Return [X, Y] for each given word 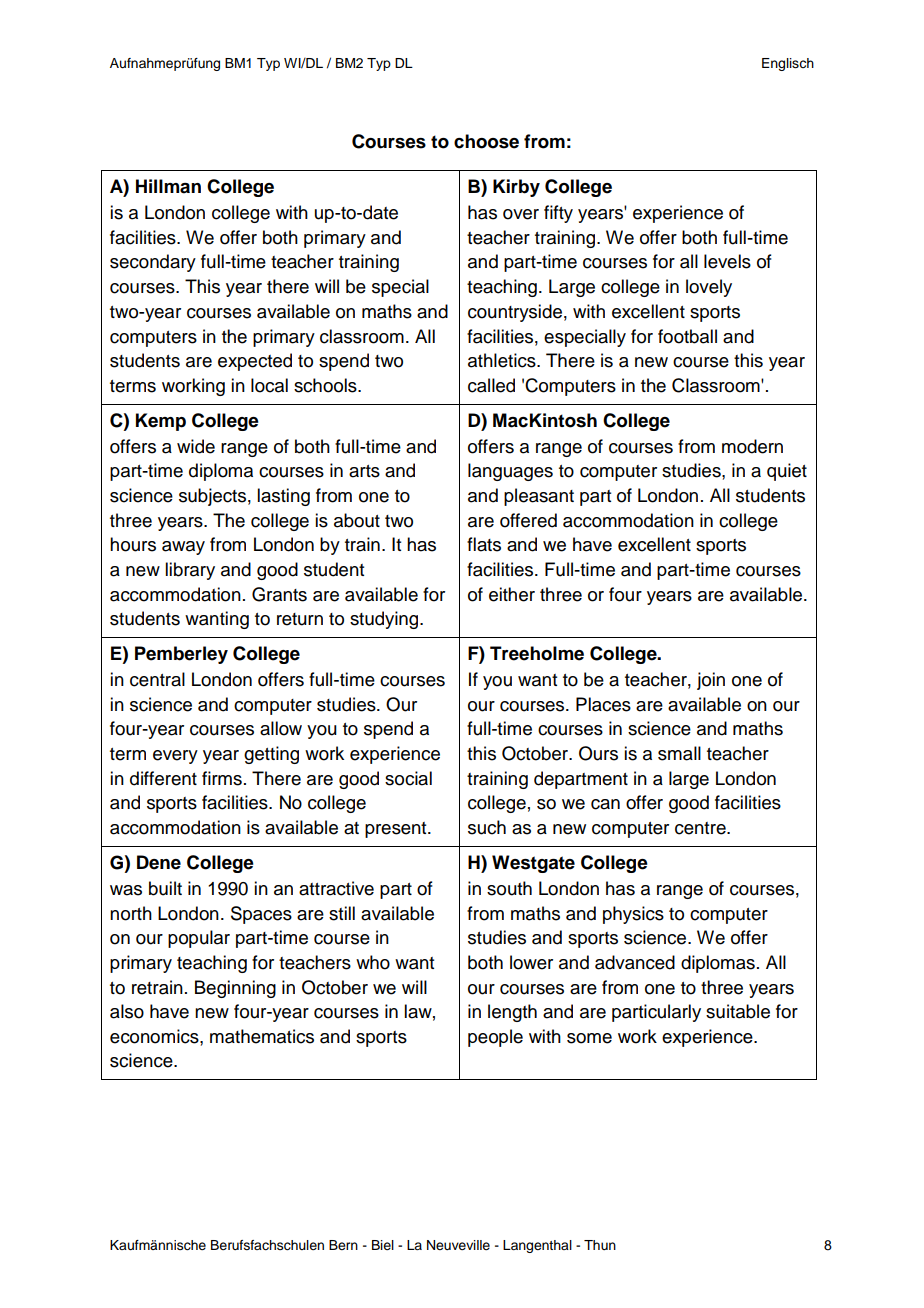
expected [255, 362]
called [491, 385]
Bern [343, 1245]
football [687, 336]
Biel [383, 1245]
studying [385, 620]
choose [486, 141]
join [711, 681]
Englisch [788, 64]
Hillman [168, 186]
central [157, 679]
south [509, 888]
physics [633, 915]
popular [199, 939]
